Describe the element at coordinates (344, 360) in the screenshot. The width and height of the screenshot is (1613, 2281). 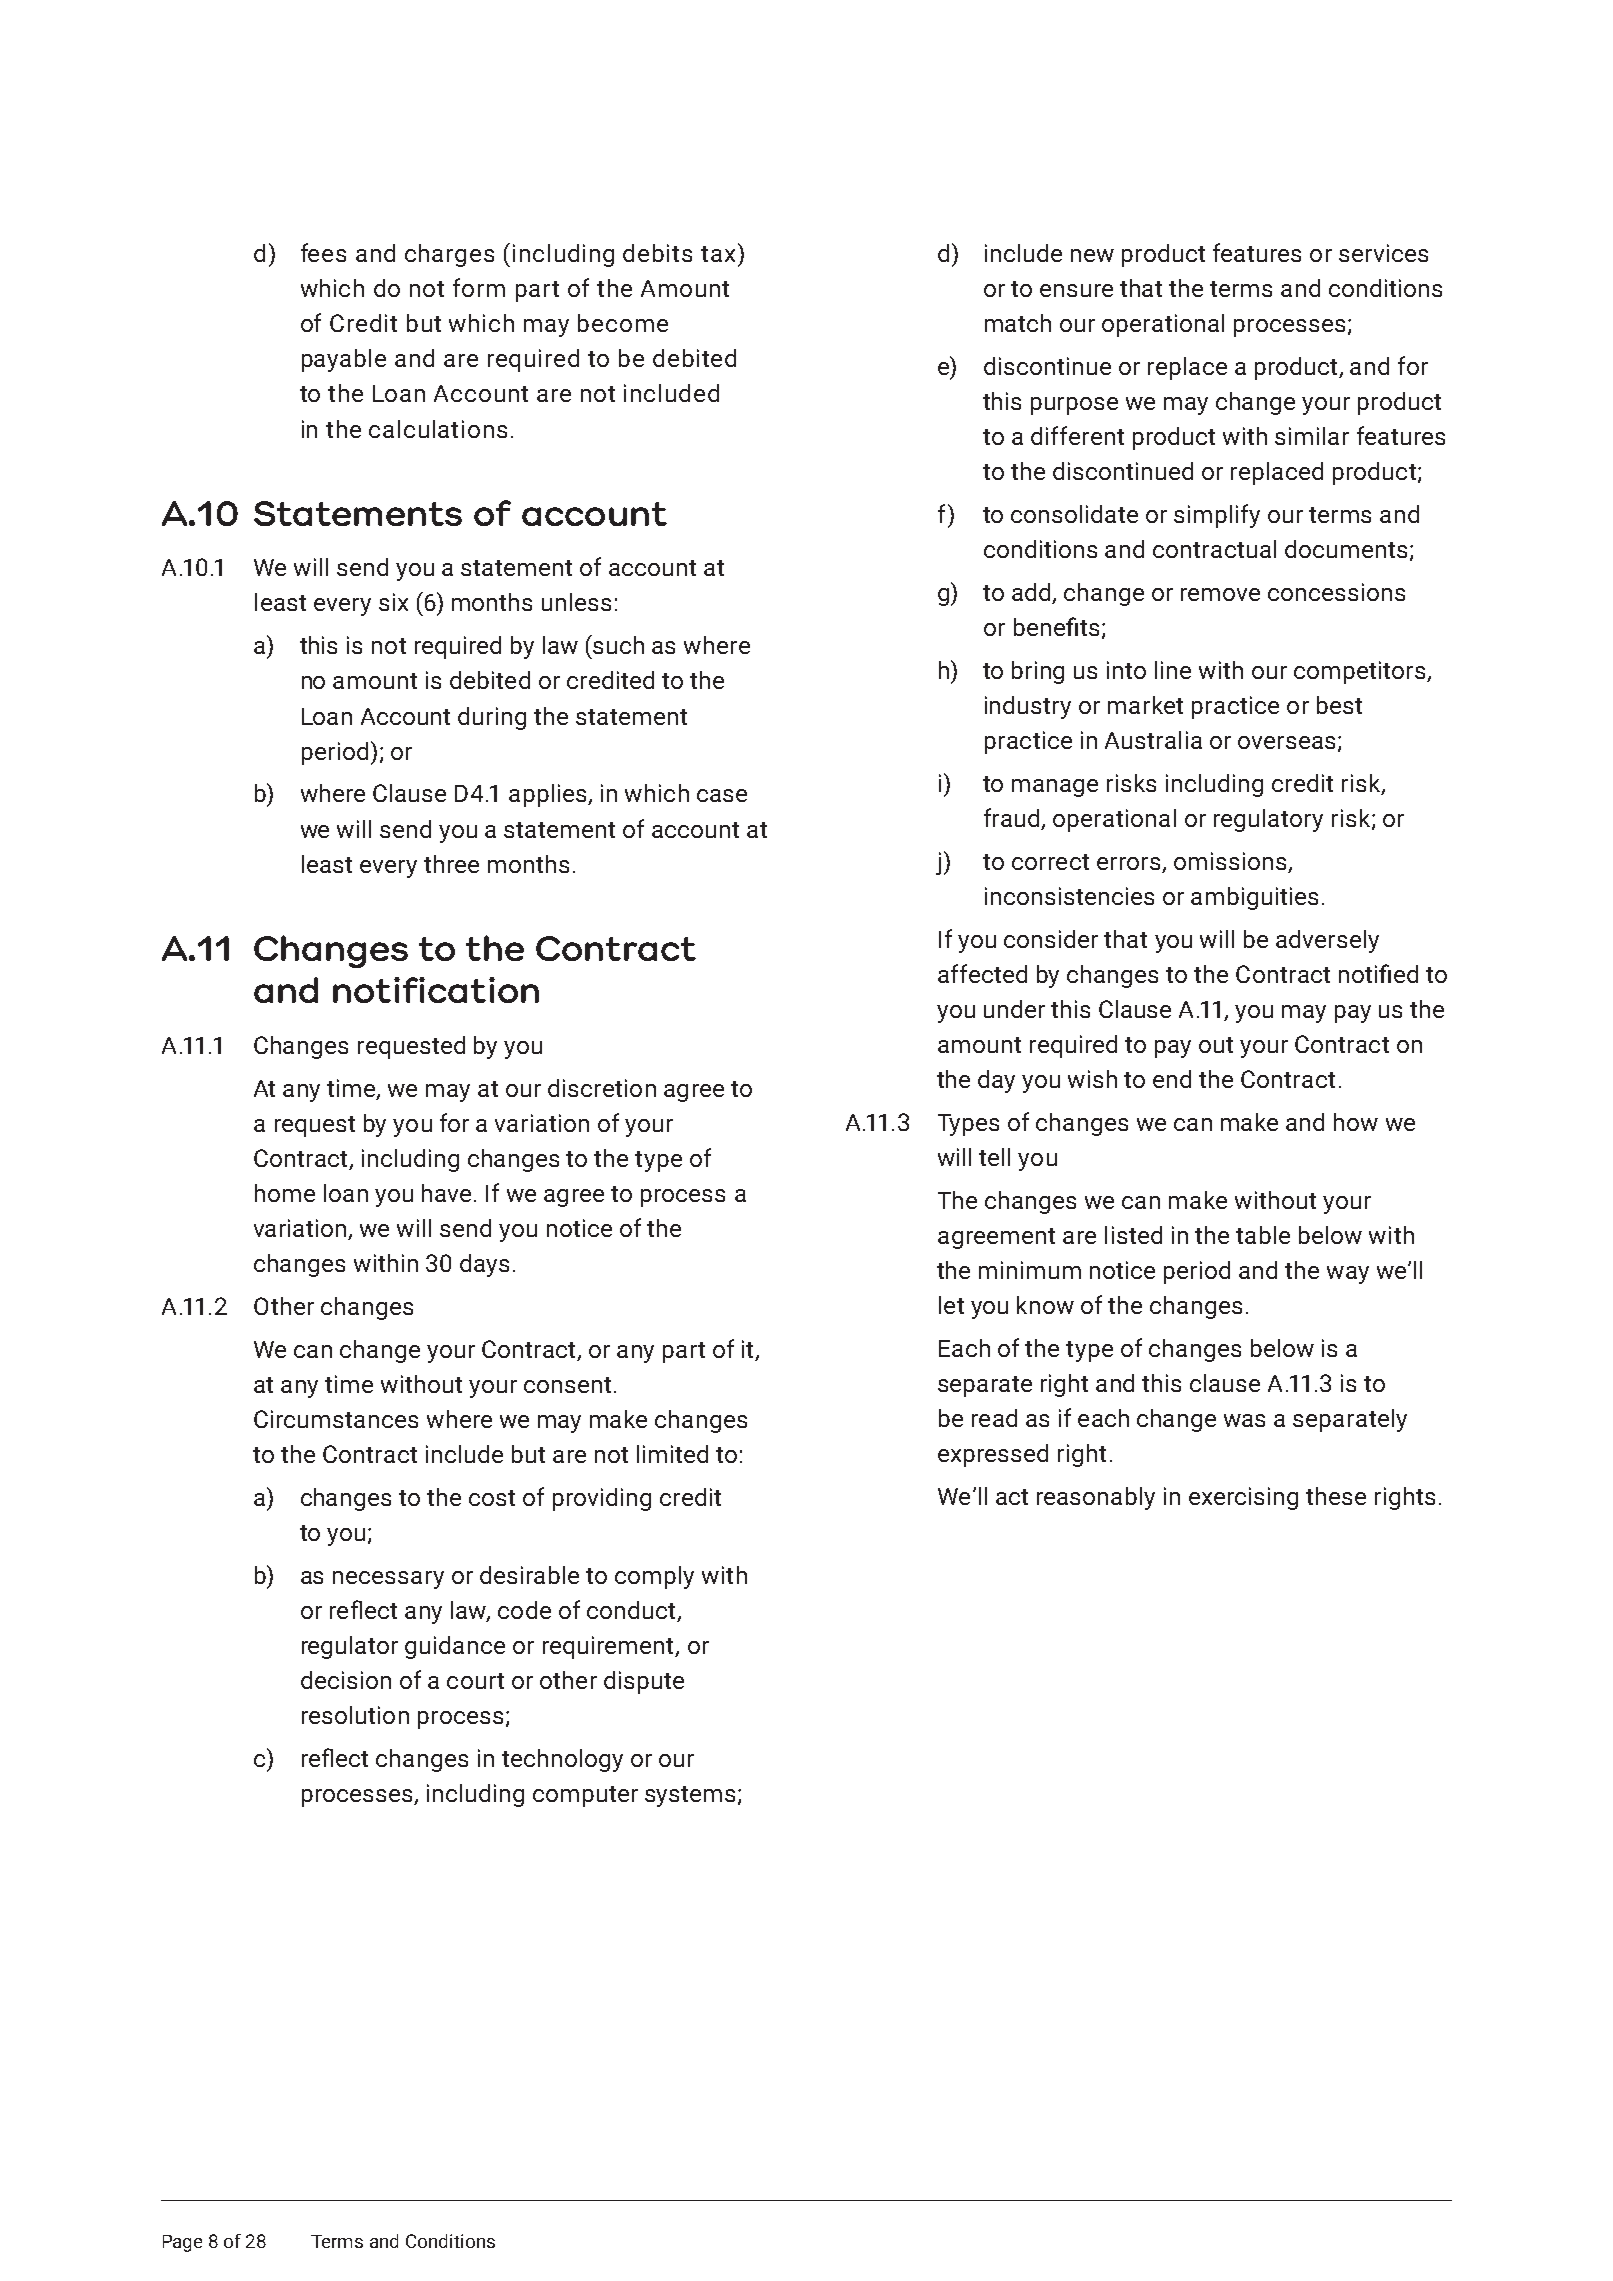
I see `payable` at that location.
